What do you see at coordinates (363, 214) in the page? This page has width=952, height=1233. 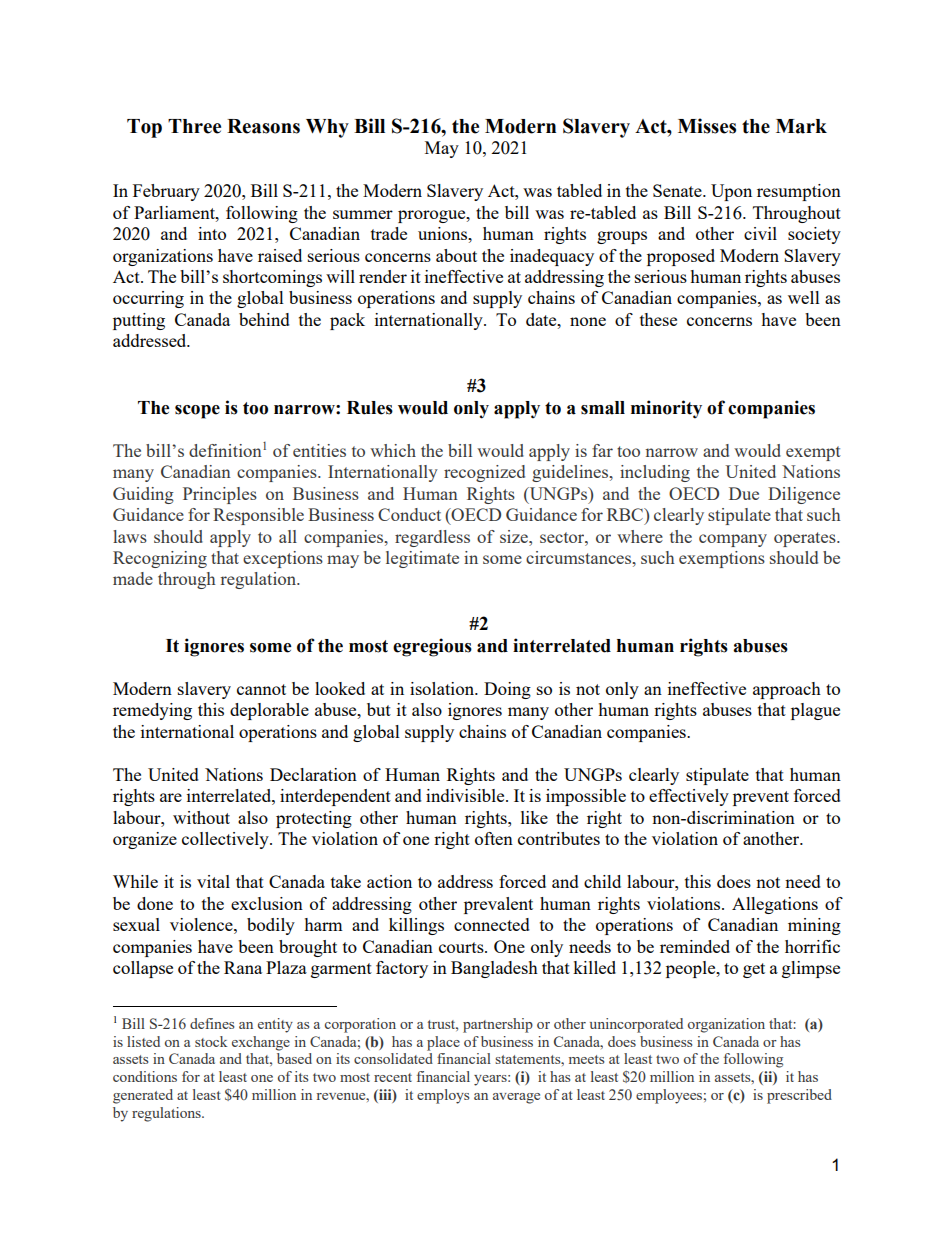 I see `summer` at bounding box center [363, 214].
